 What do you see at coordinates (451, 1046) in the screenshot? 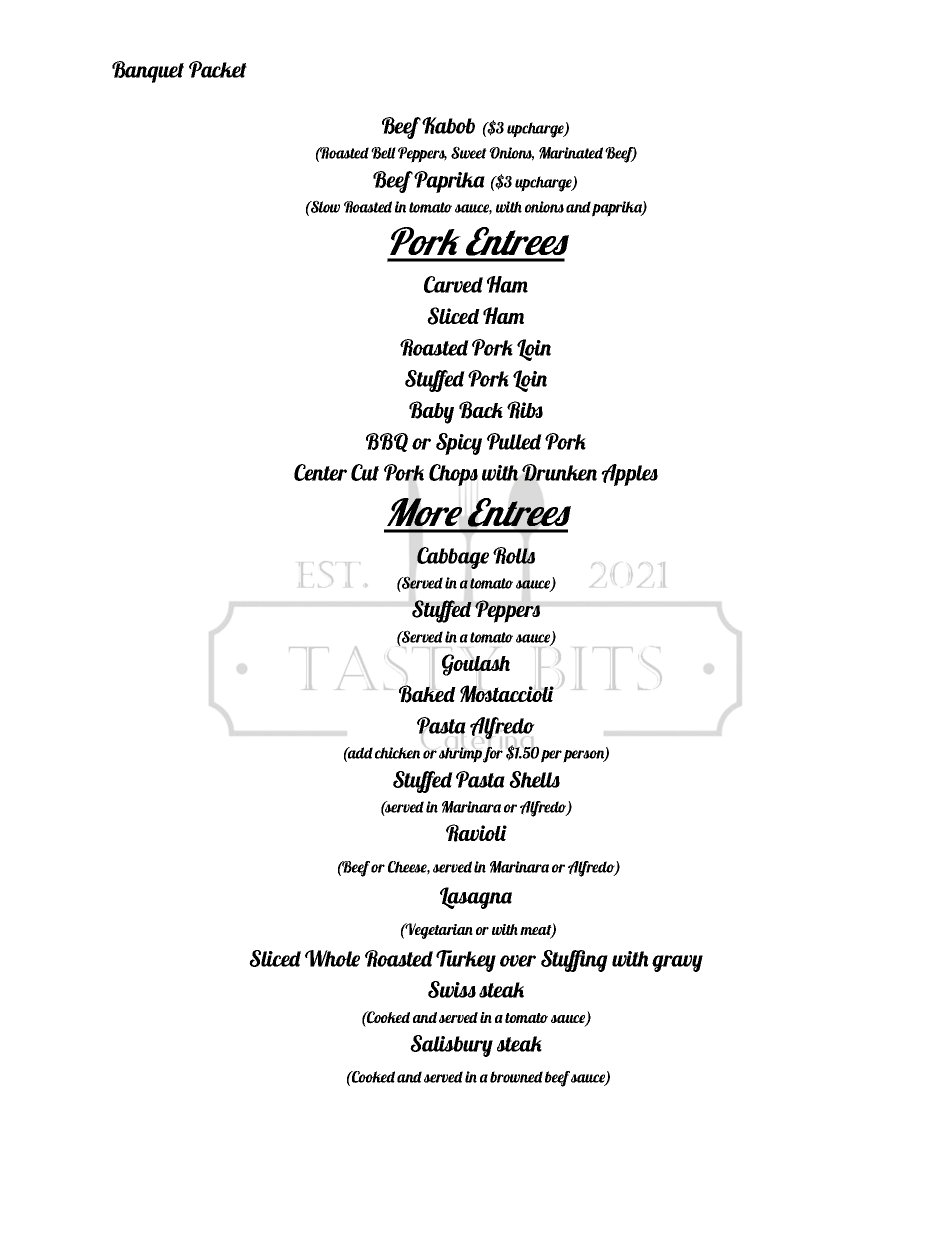
I see `Salisbury` at bounding box center [451, 1046].
